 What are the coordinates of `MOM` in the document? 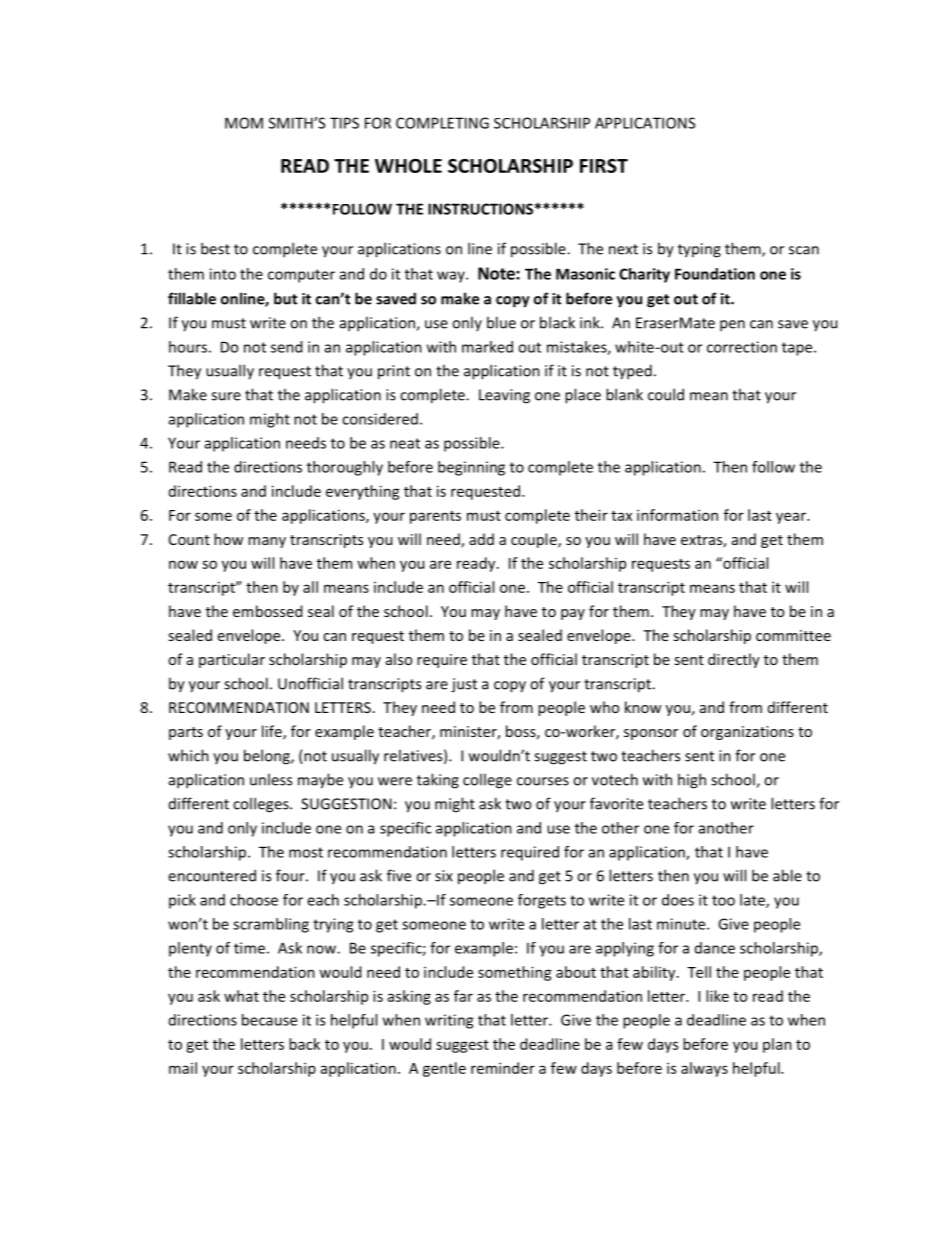 It's located at (244, 123).
